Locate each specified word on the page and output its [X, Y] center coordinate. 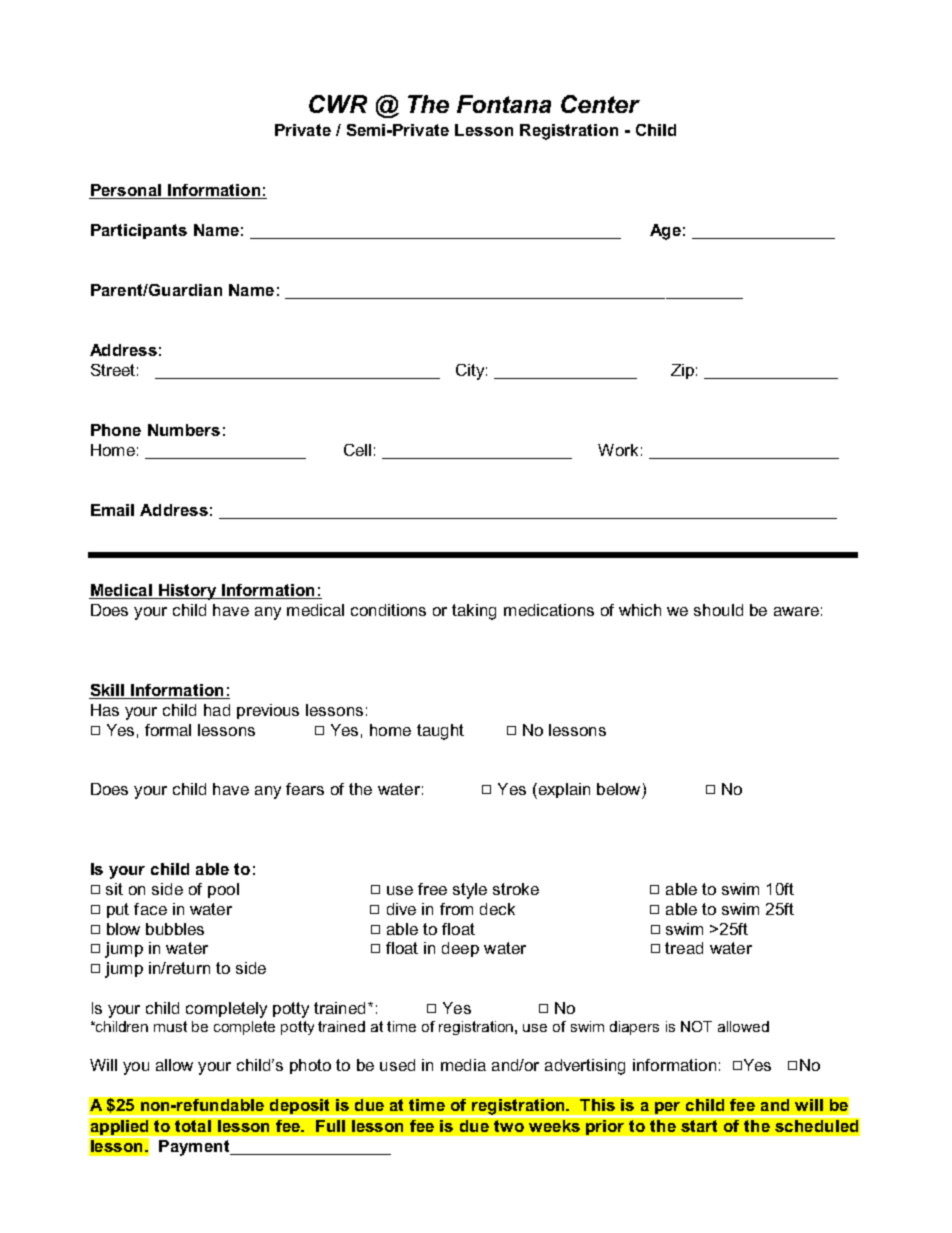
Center [600, 104]
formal [168, 730]
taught [440, 732]
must [170, 1026]
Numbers [184, 430]
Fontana [504, 104]
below [618, 789]
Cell [357, 450]
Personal [126, 190]
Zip [682, 371]
